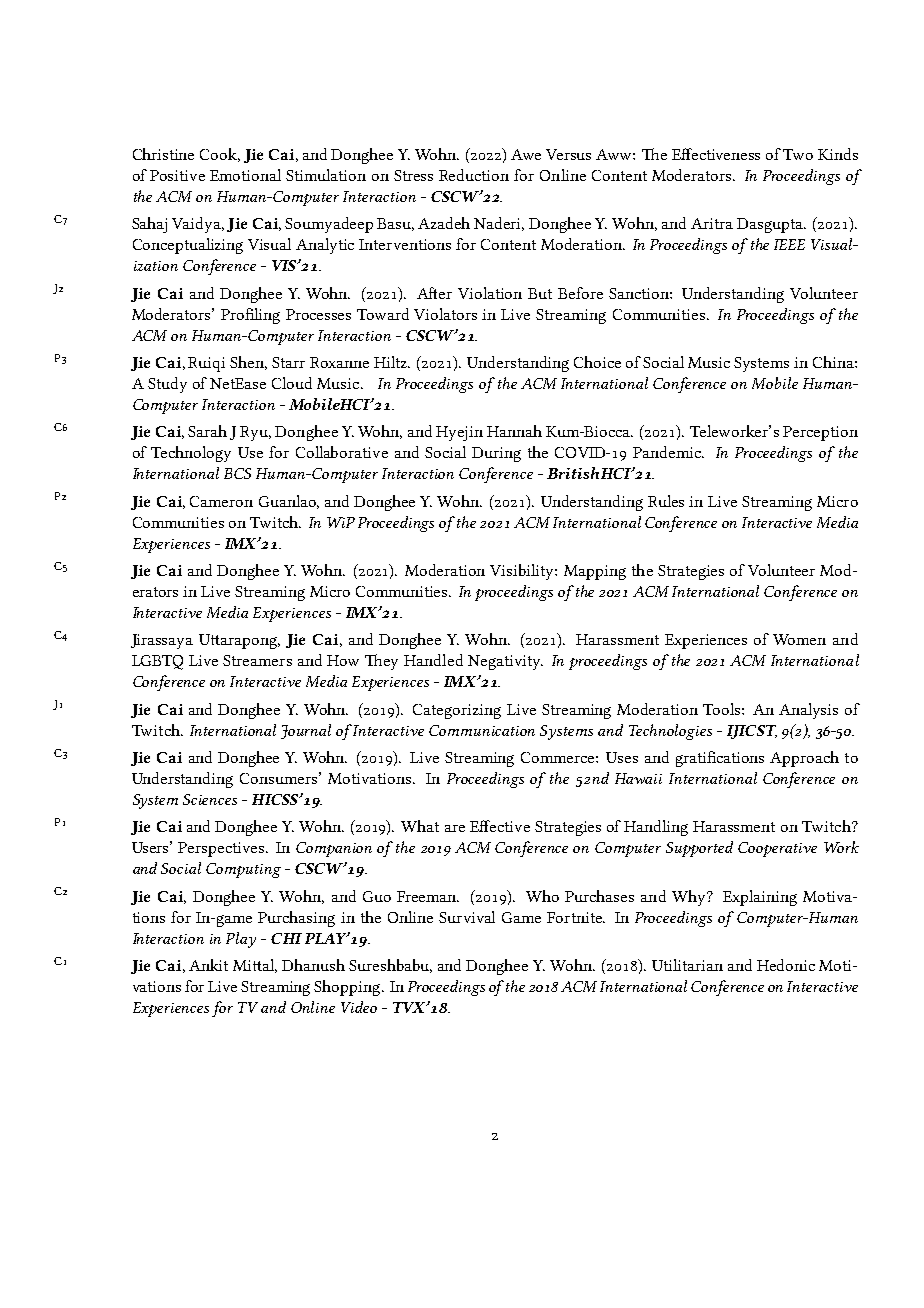 The height and width of the screenshot is (1308, 924). Describe the element at coordinates (255, 966) in the screenshot. I see `Mittal` at that location.
